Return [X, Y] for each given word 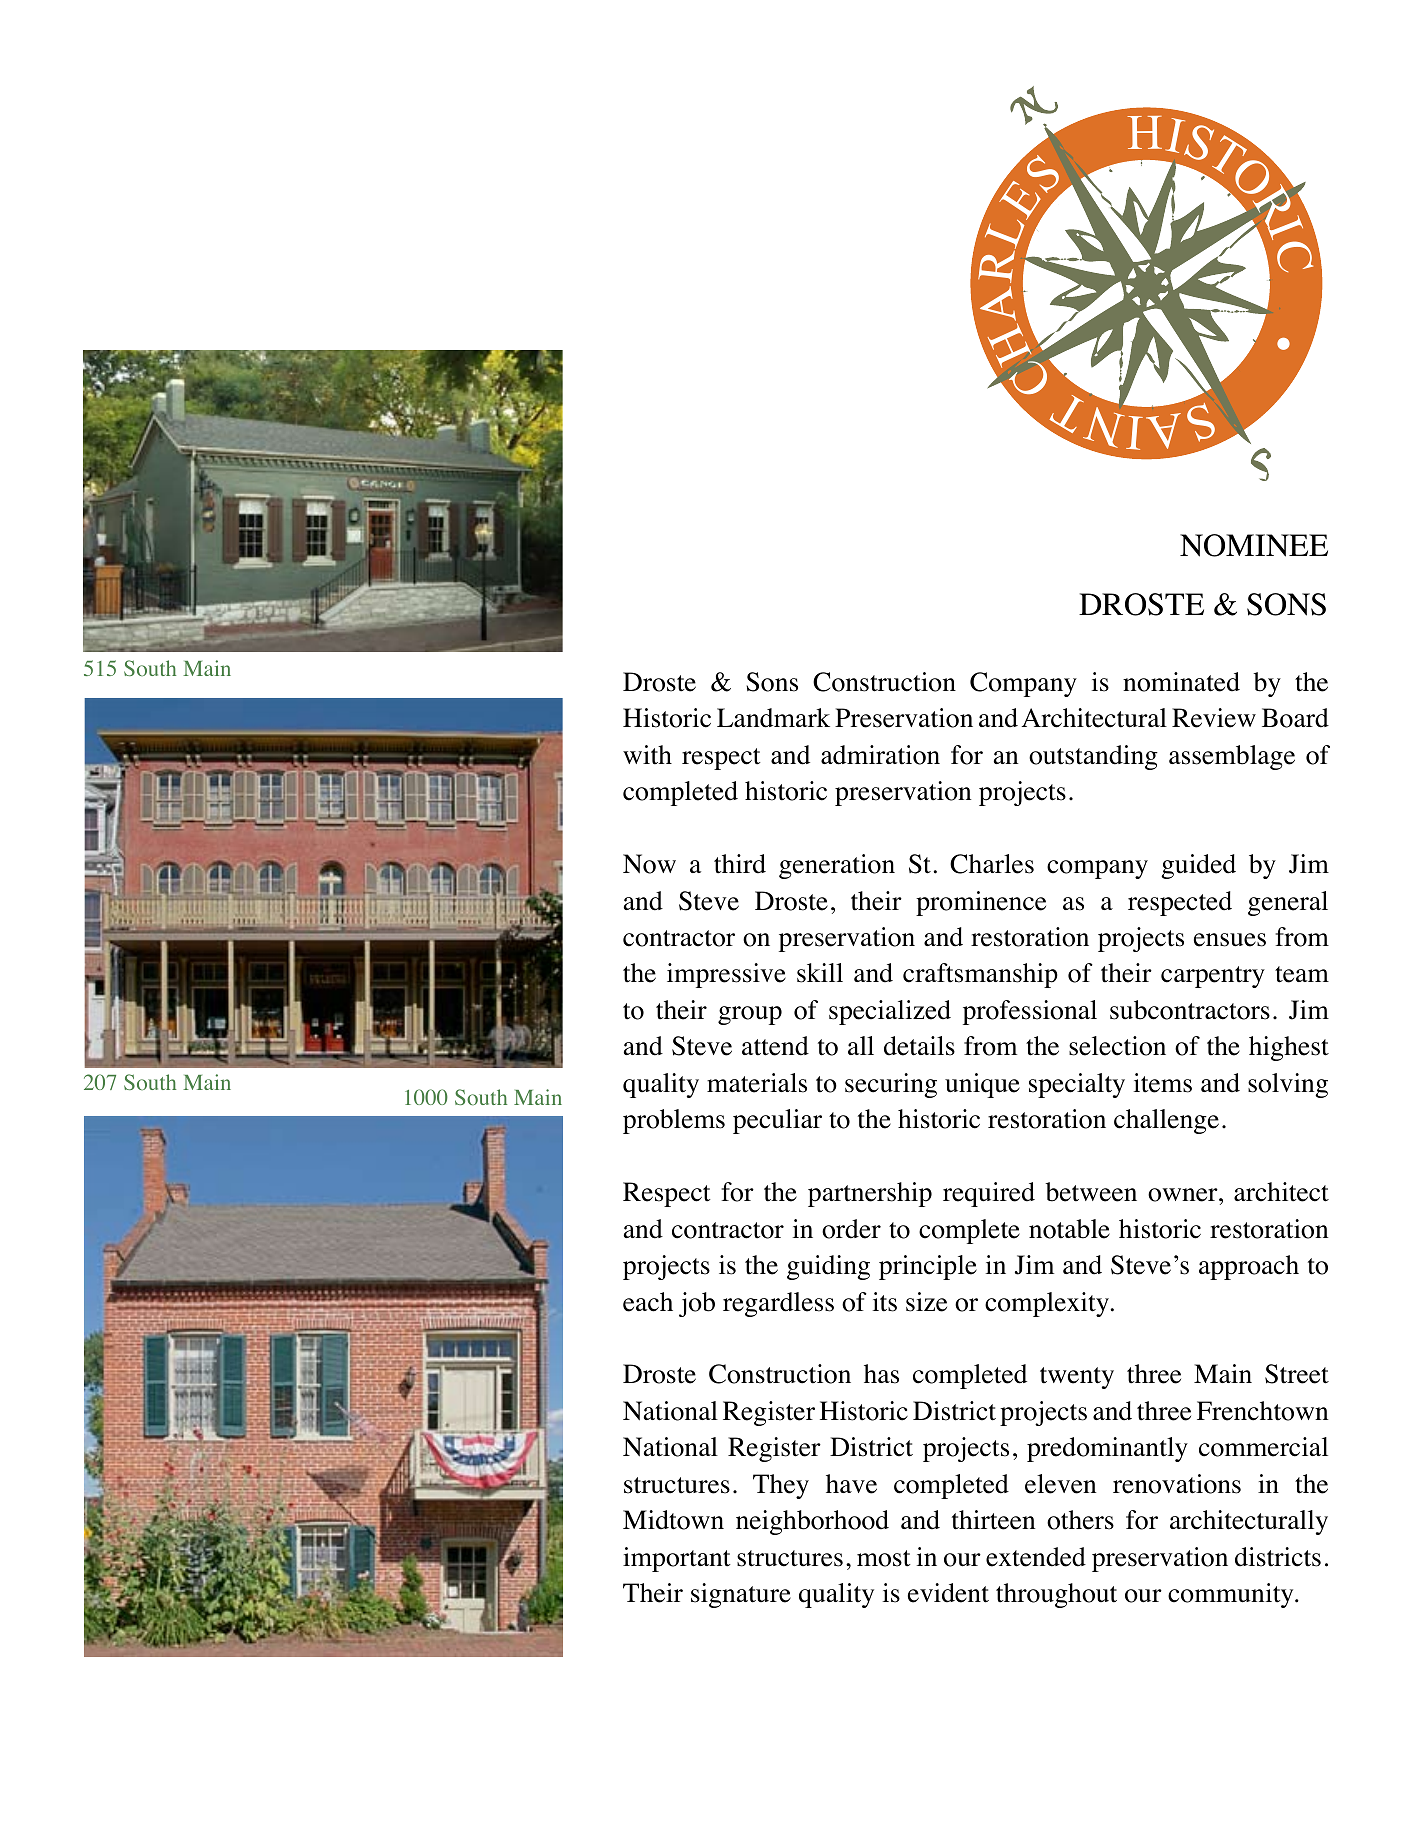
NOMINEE [1254, 545]
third [740, 864]
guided [1198, 866]
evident [948, 1593]
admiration [880, 755]
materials [757, 1083]
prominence [981, 903]
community [1232, 1595]
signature [741, 1595]
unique [982, 1085]
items [1163, 1083]
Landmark [773, 718]
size [926, 1302]
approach [1249, 1267]
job [697, 1304]
